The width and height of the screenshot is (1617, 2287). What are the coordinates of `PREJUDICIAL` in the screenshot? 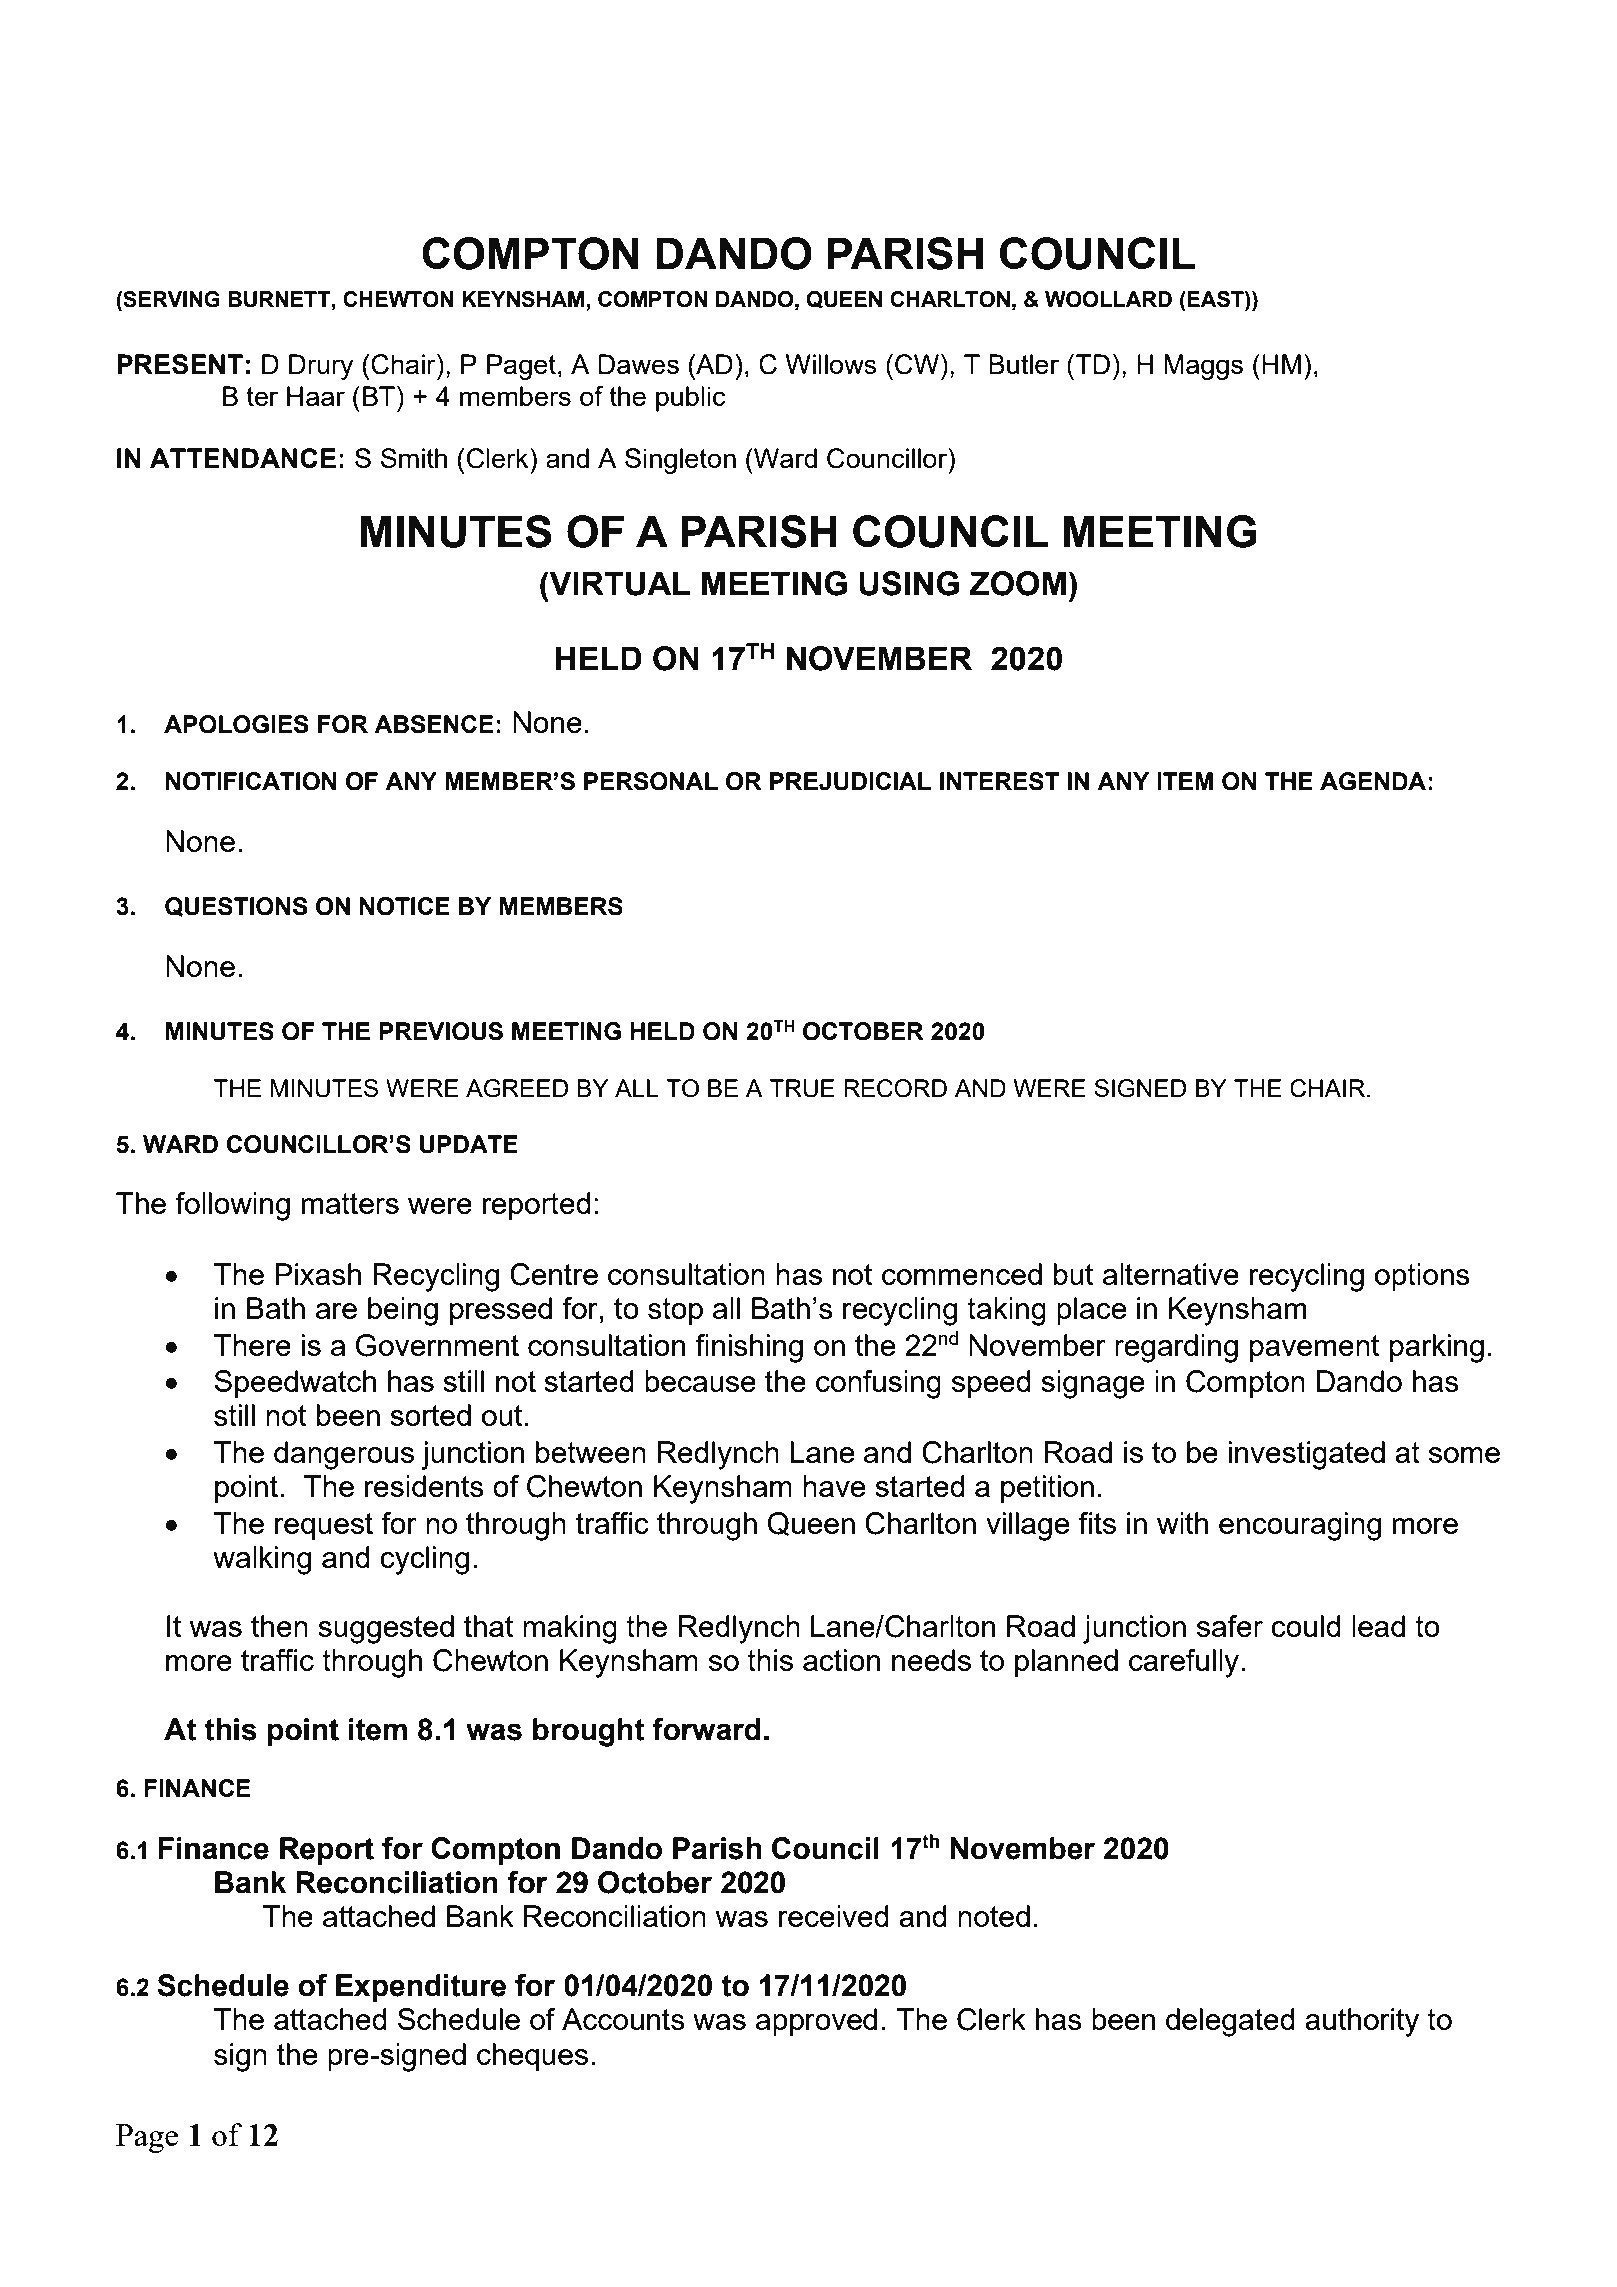 It's located at (850, 781).
